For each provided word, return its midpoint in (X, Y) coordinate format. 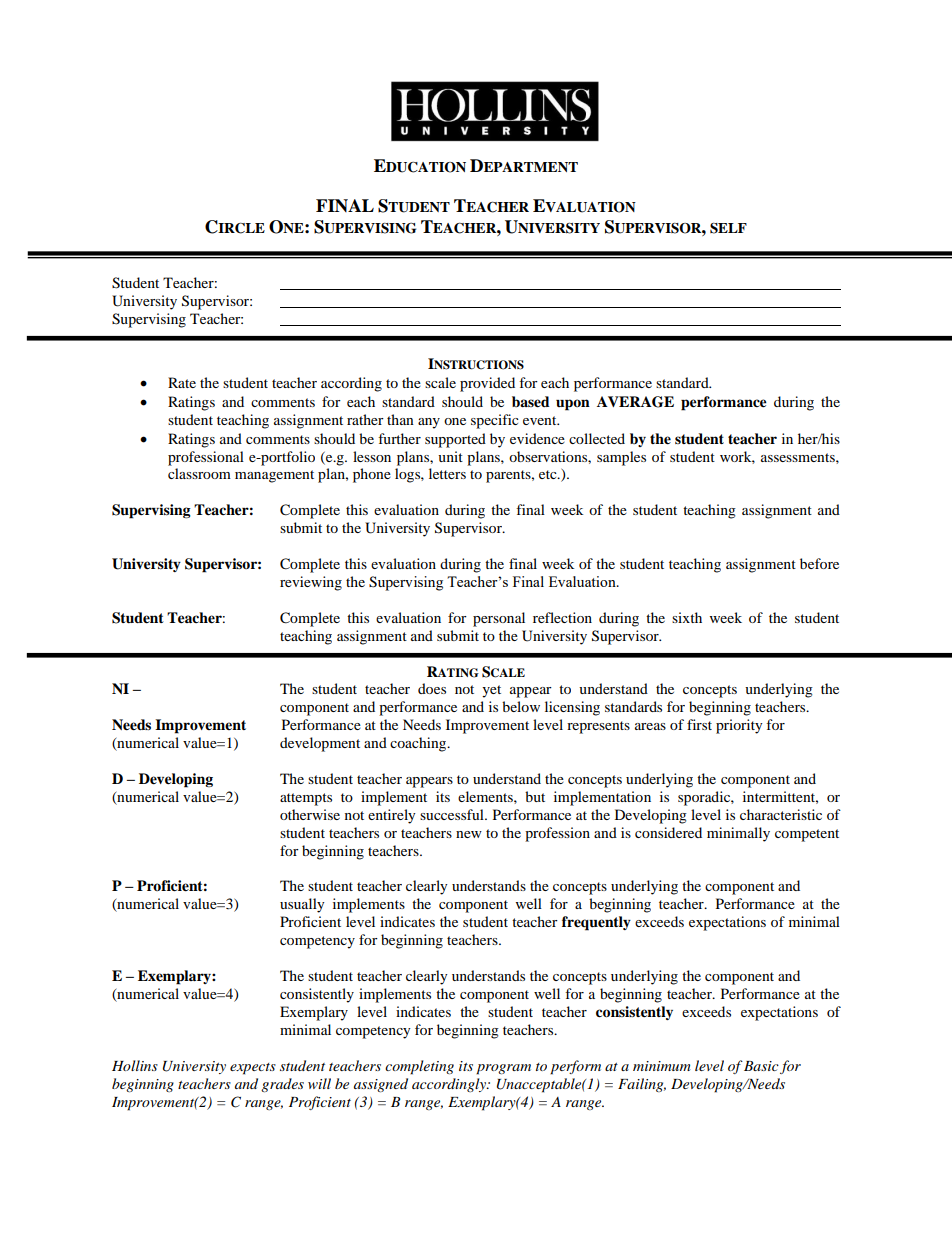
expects (253, 1069)
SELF (728, 228)
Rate (182, 382)
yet (491, 691)
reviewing (311, 583)
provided (487, 384)
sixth (687, 617)
